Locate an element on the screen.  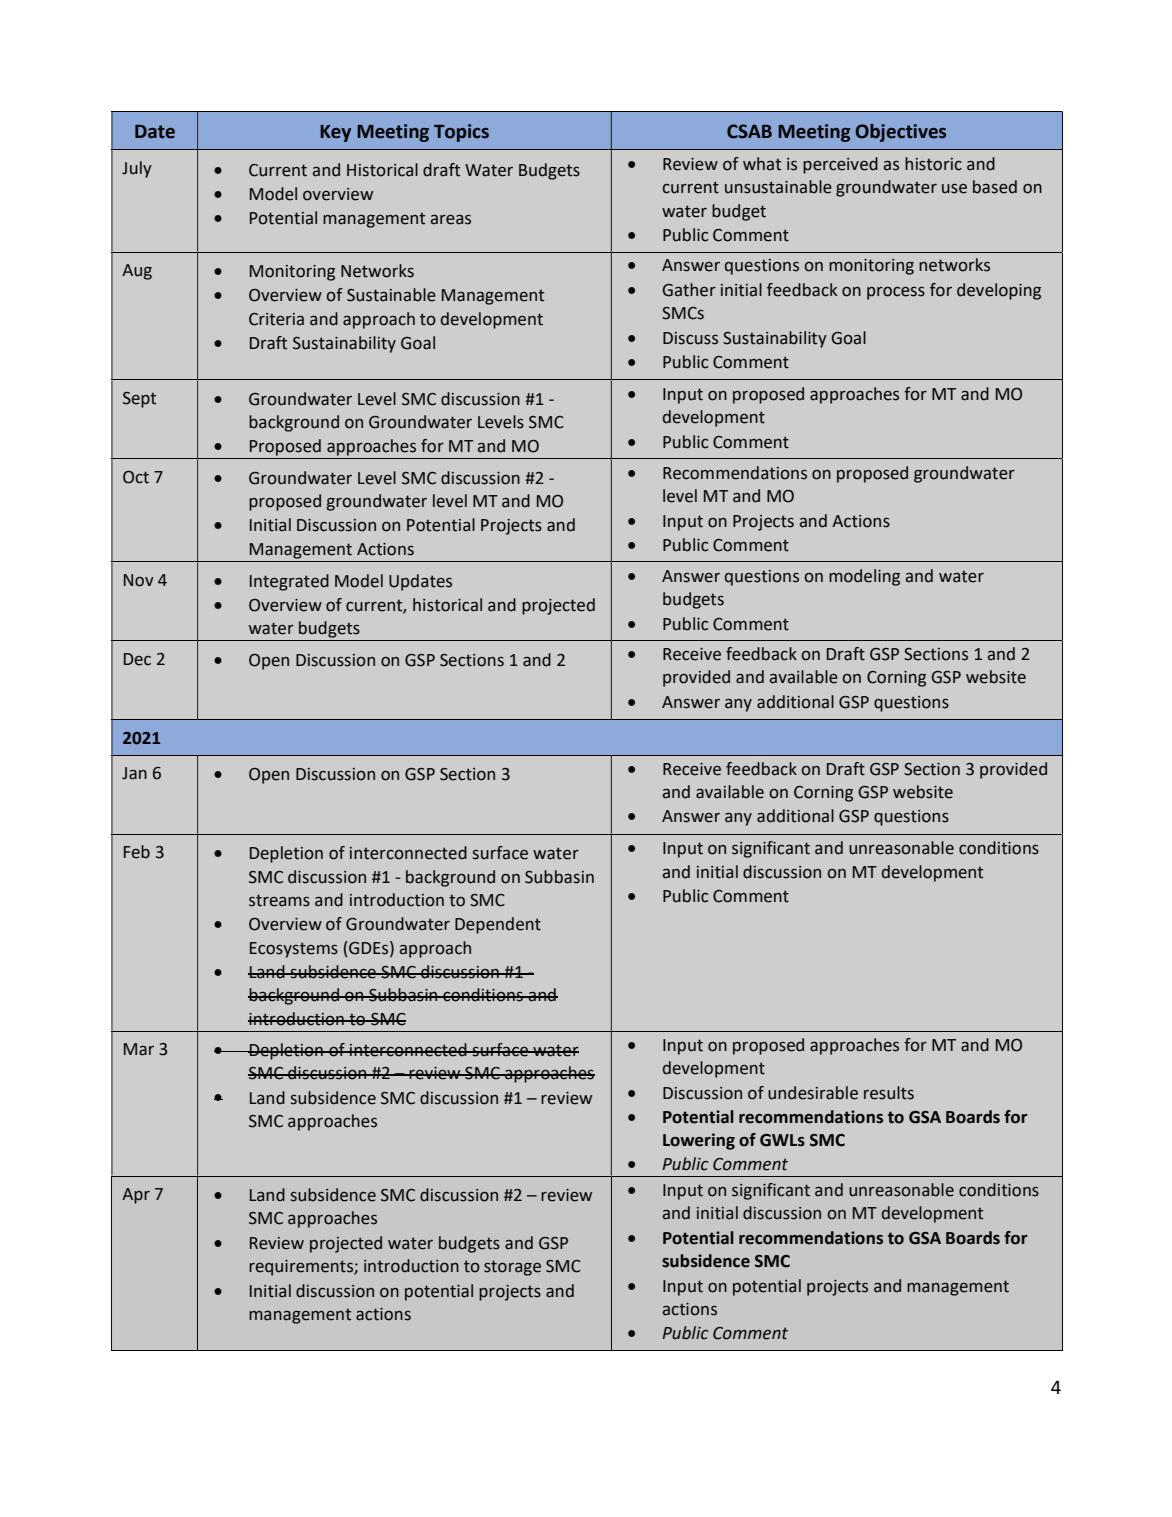
undesirable is located at coordinates (813, 1093).
